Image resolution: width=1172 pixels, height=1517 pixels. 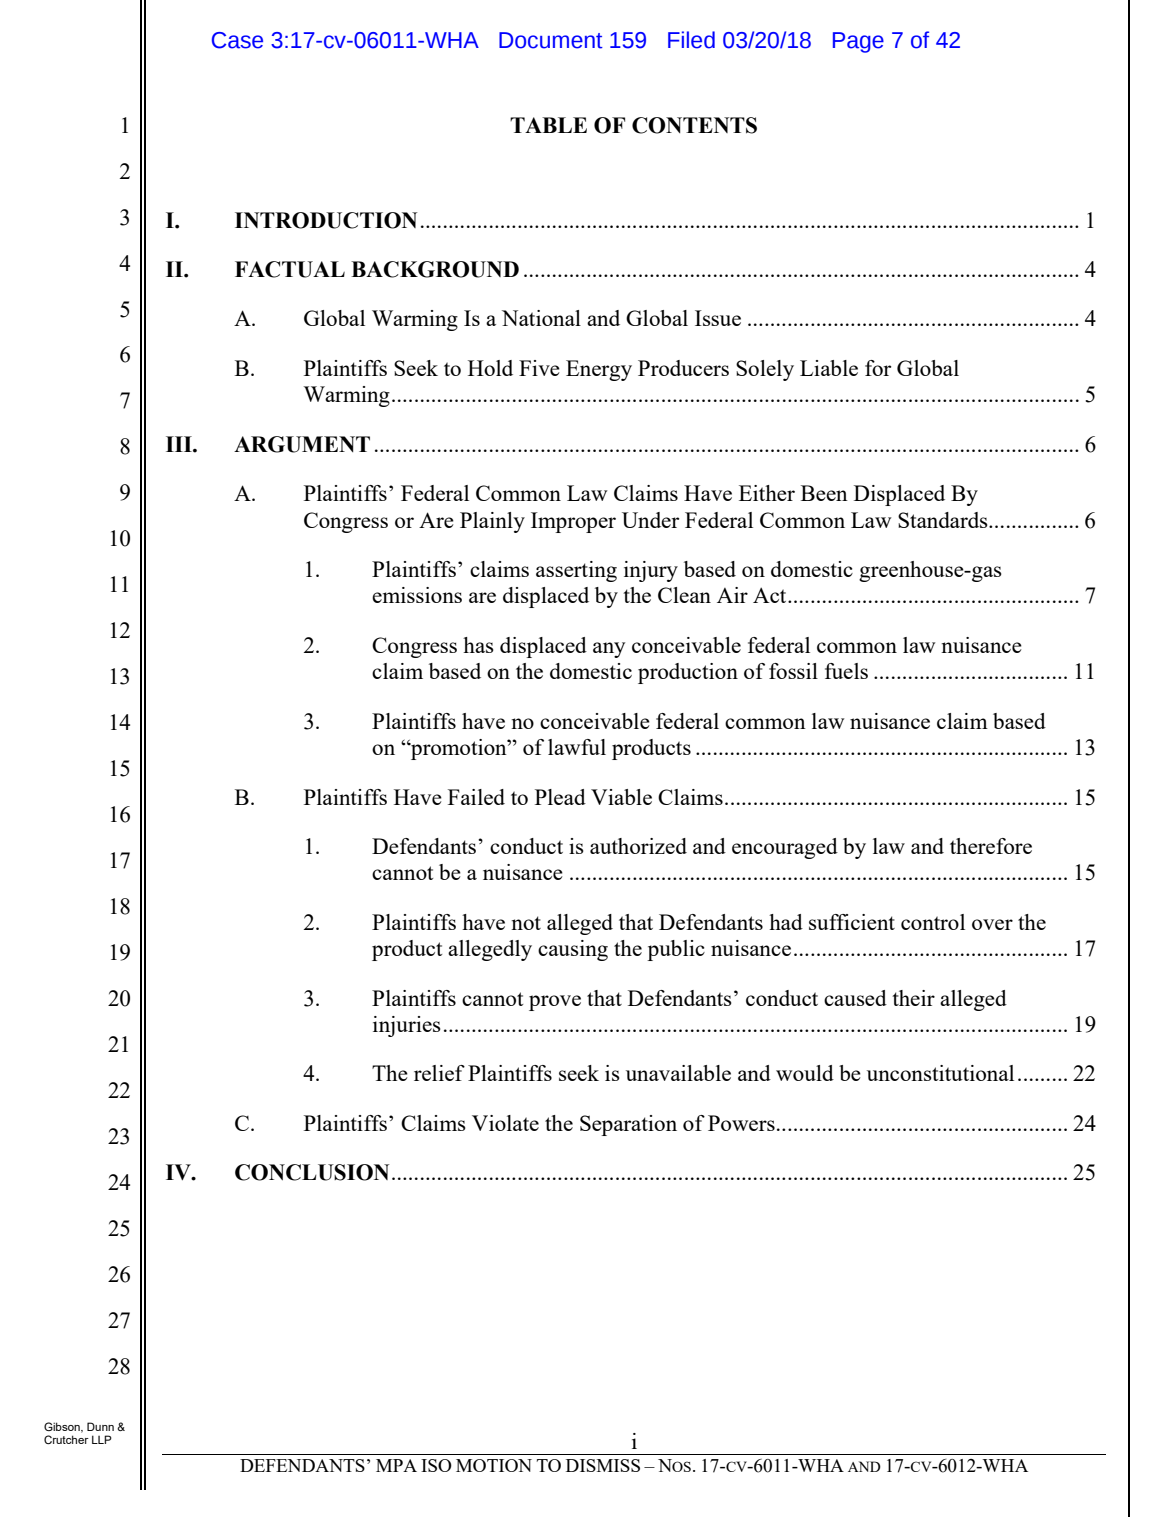 I want to click on Standards, so click(x=944, y=520).
